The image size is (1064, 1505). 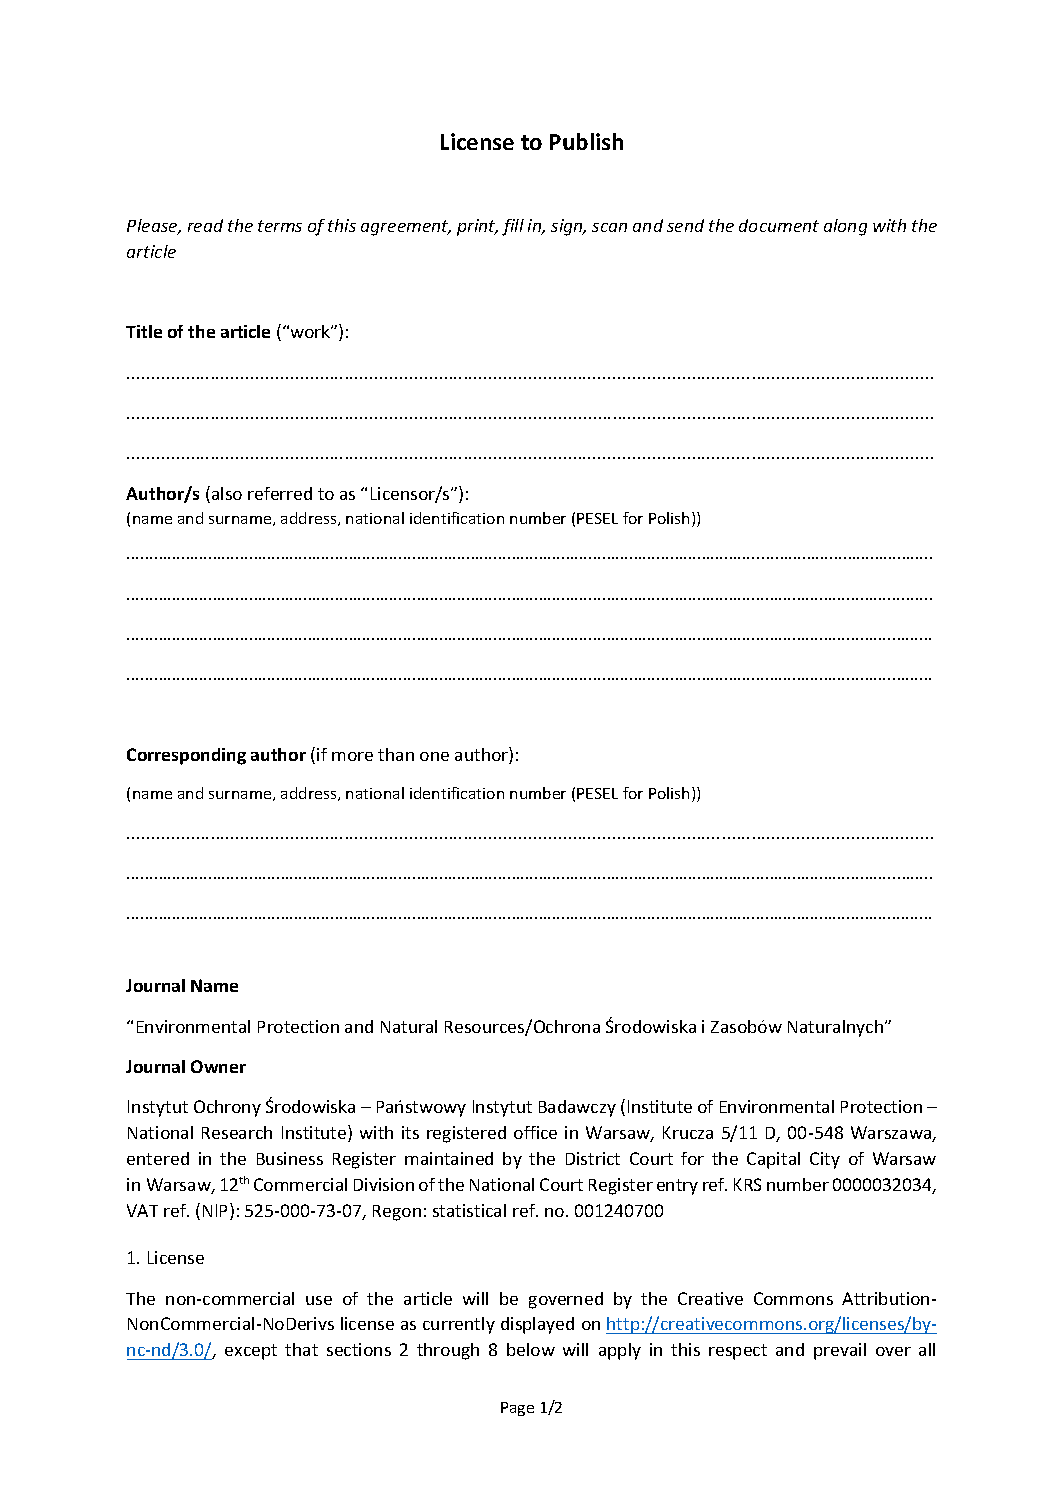 What do you see at coordinates (186, 756) in the image?
I see `Corresponding` at bounding box center [186, 756].
